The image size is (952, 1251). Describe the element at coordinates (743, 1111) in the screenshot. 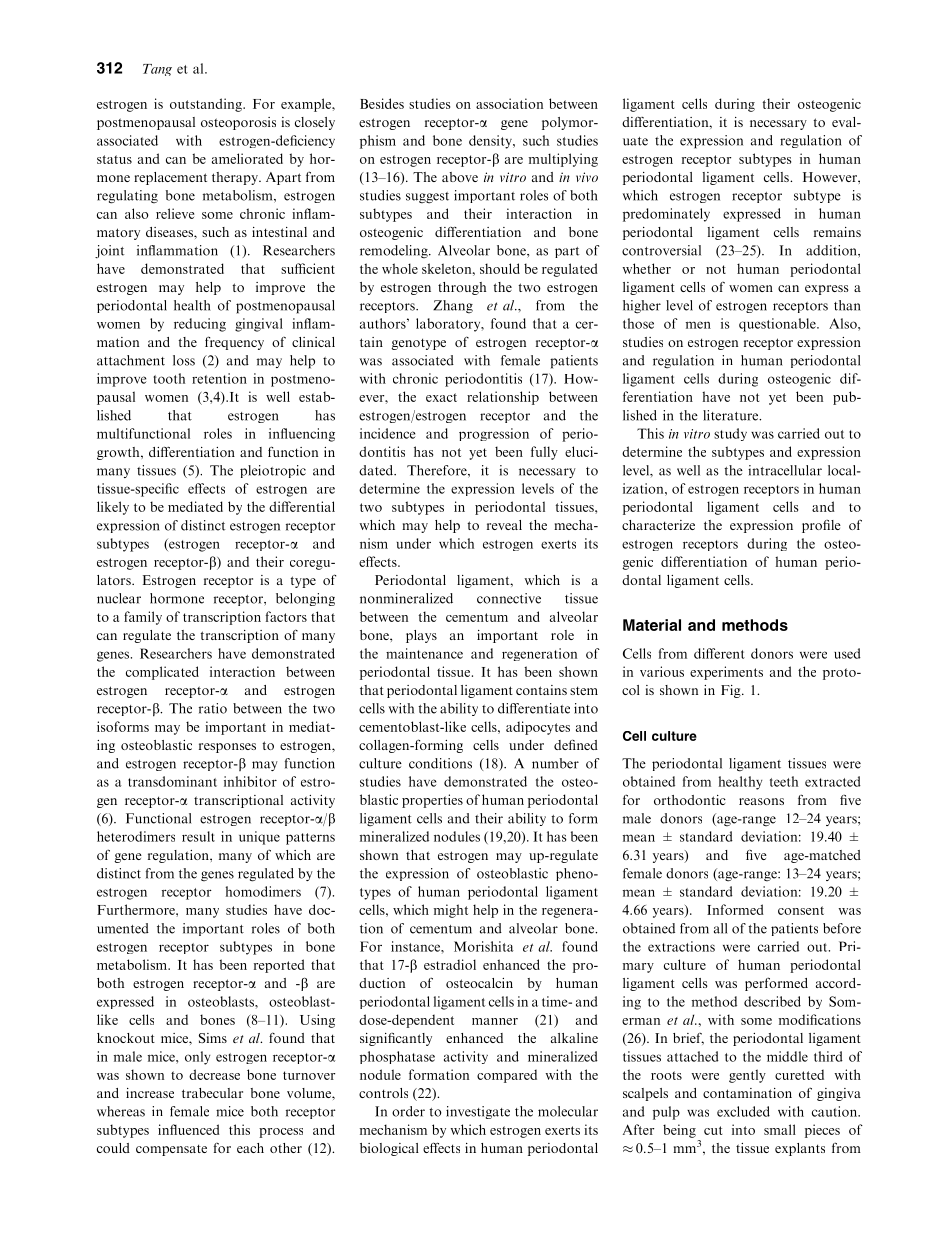

I see `excluded` at that location.
